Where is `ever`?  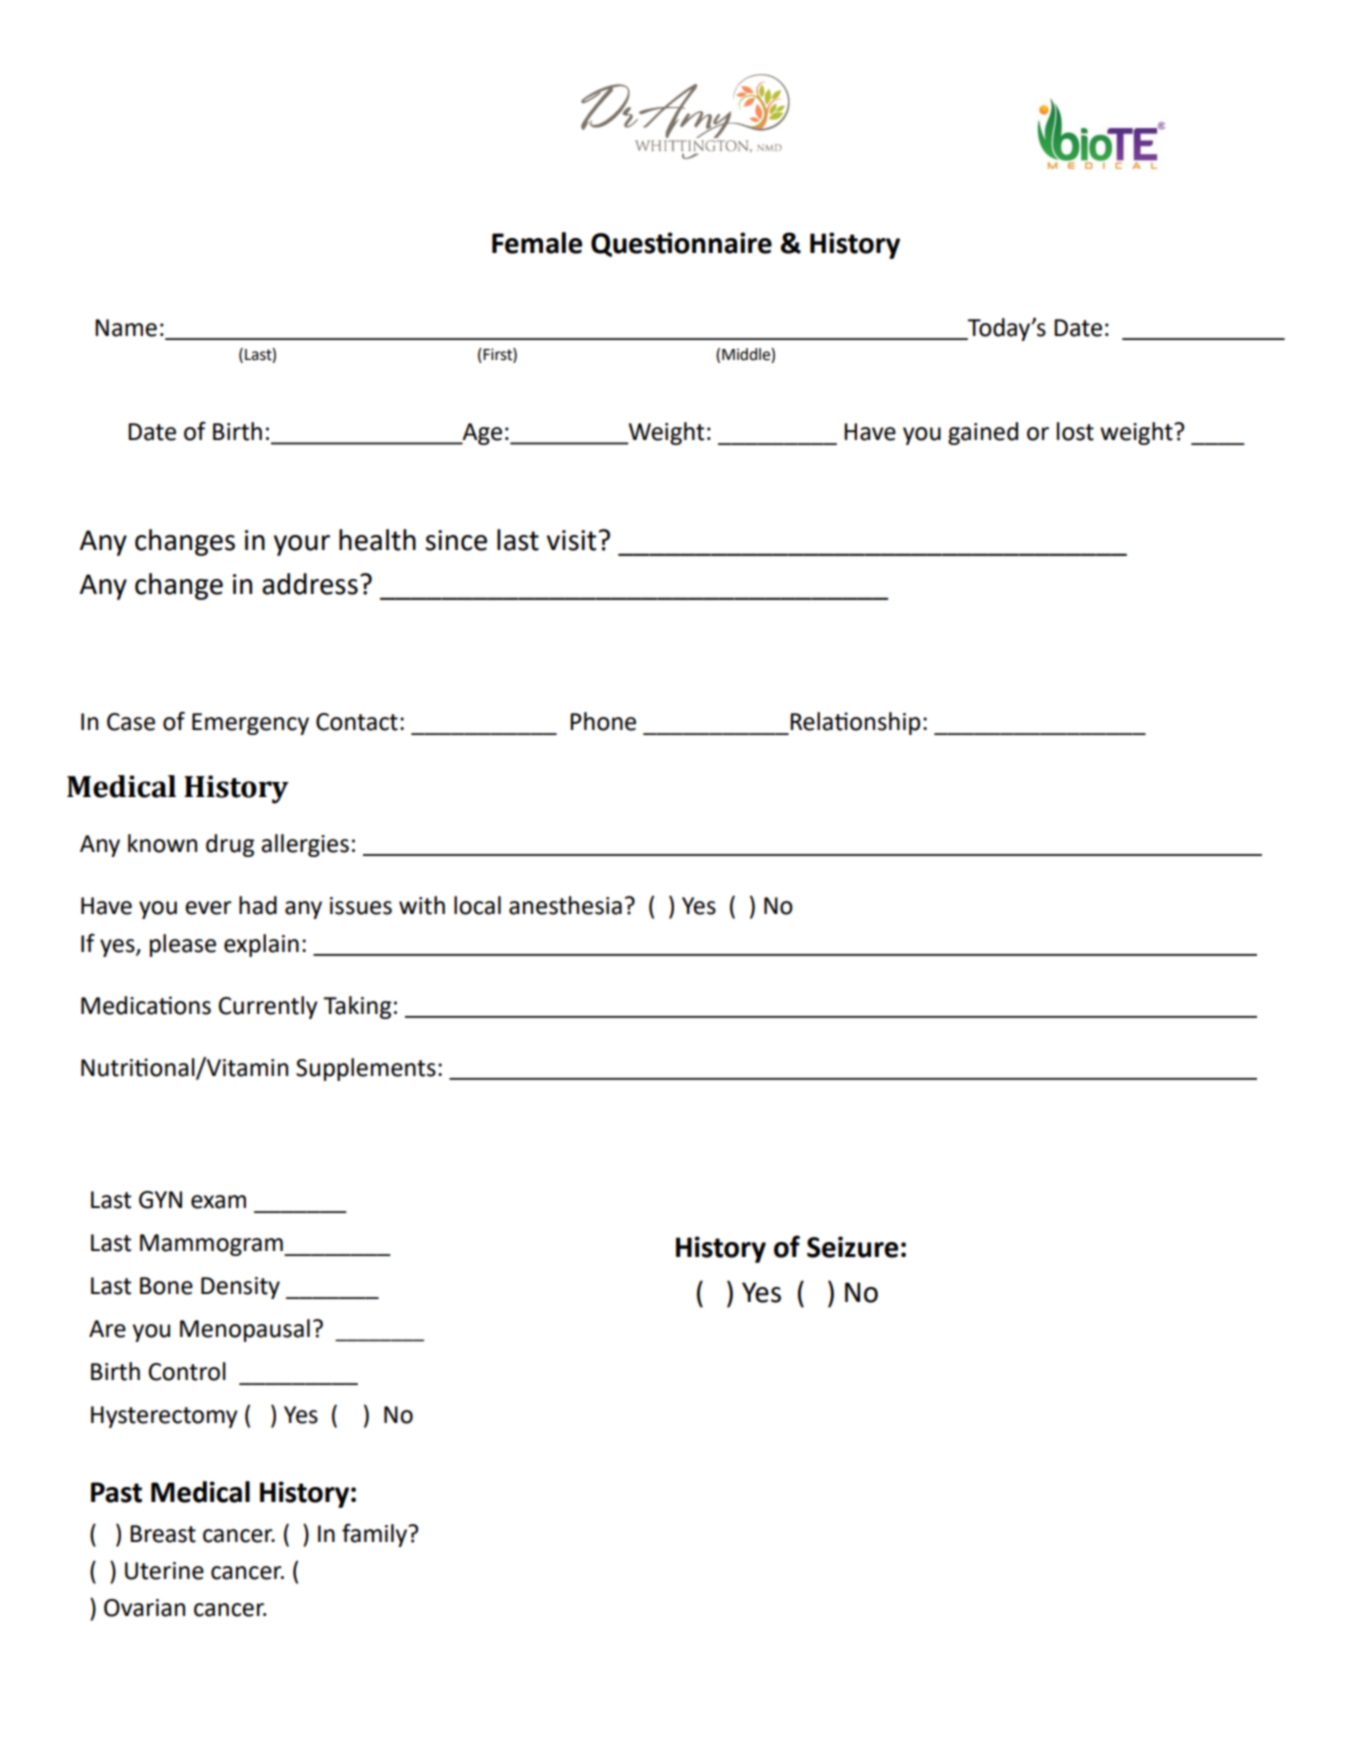
ever is located at coordinates (208, 908).
